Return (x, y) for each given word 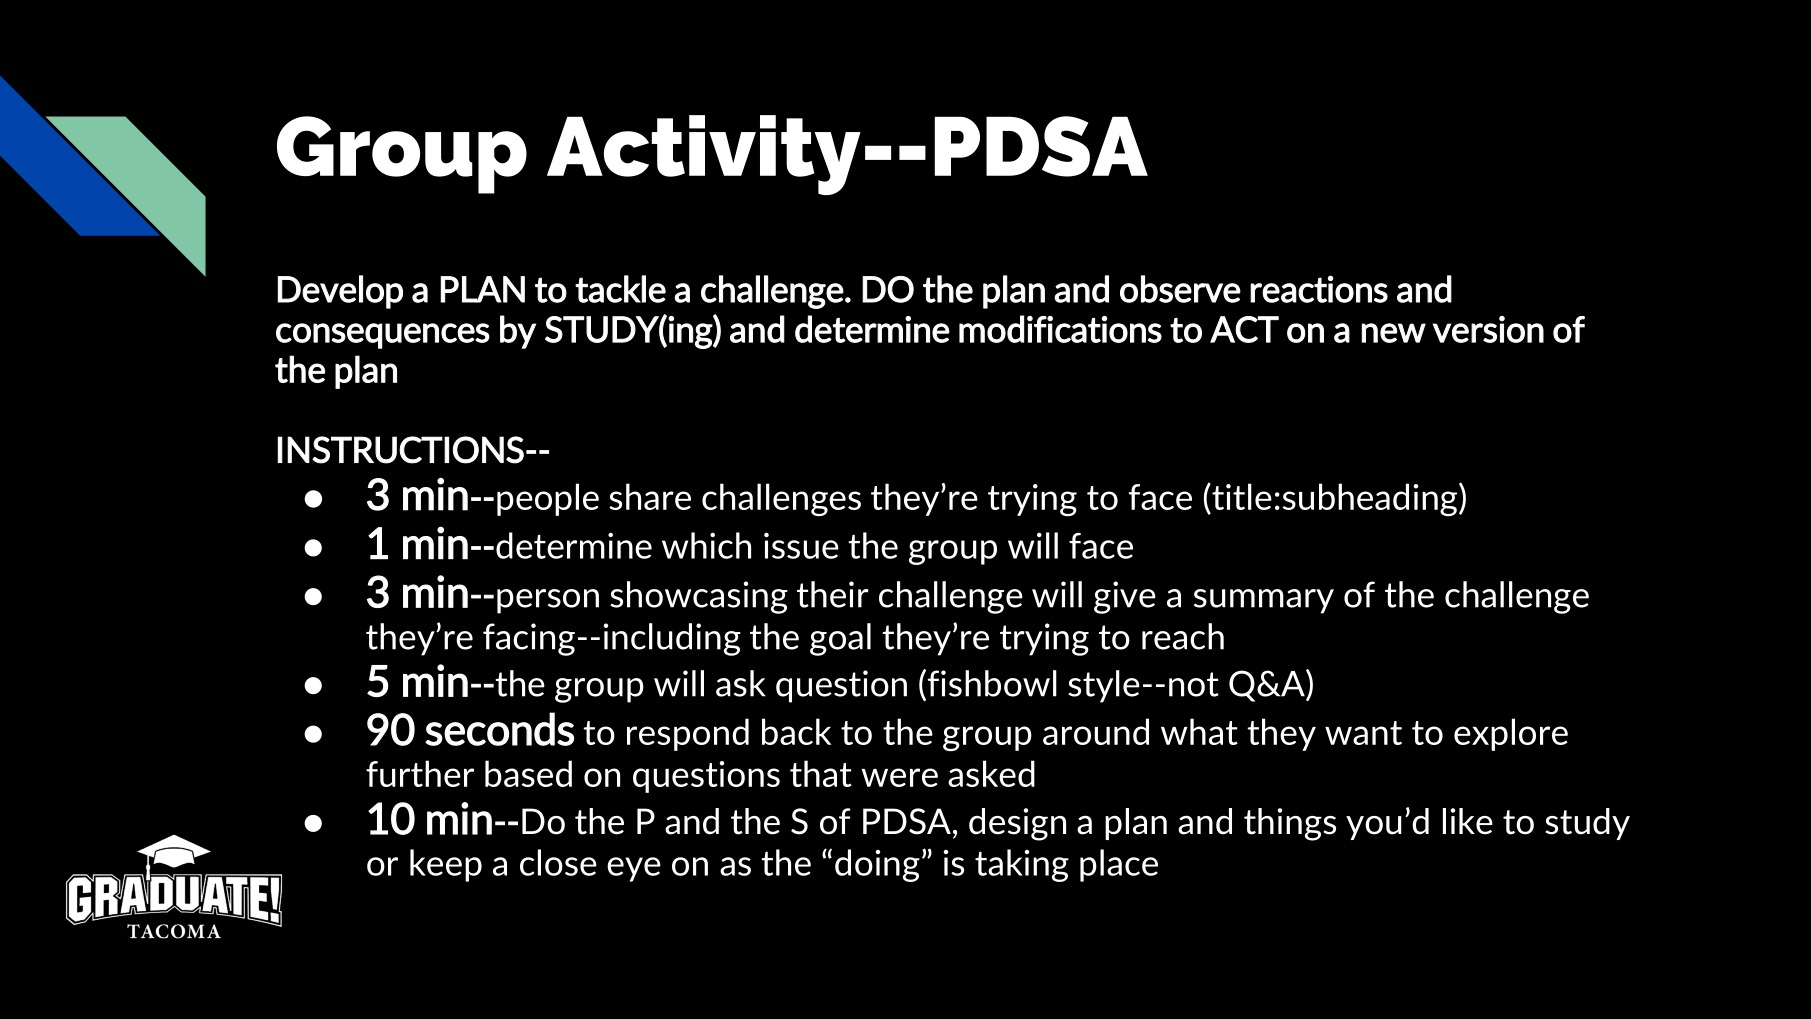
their (833, 594)
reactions (1319, 289)
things (1290, 824)
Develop (340, 292)
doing (877, 865)
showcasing (699, 597)
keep (446, 865)
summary (1264, 601)
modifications (1060, 329)
